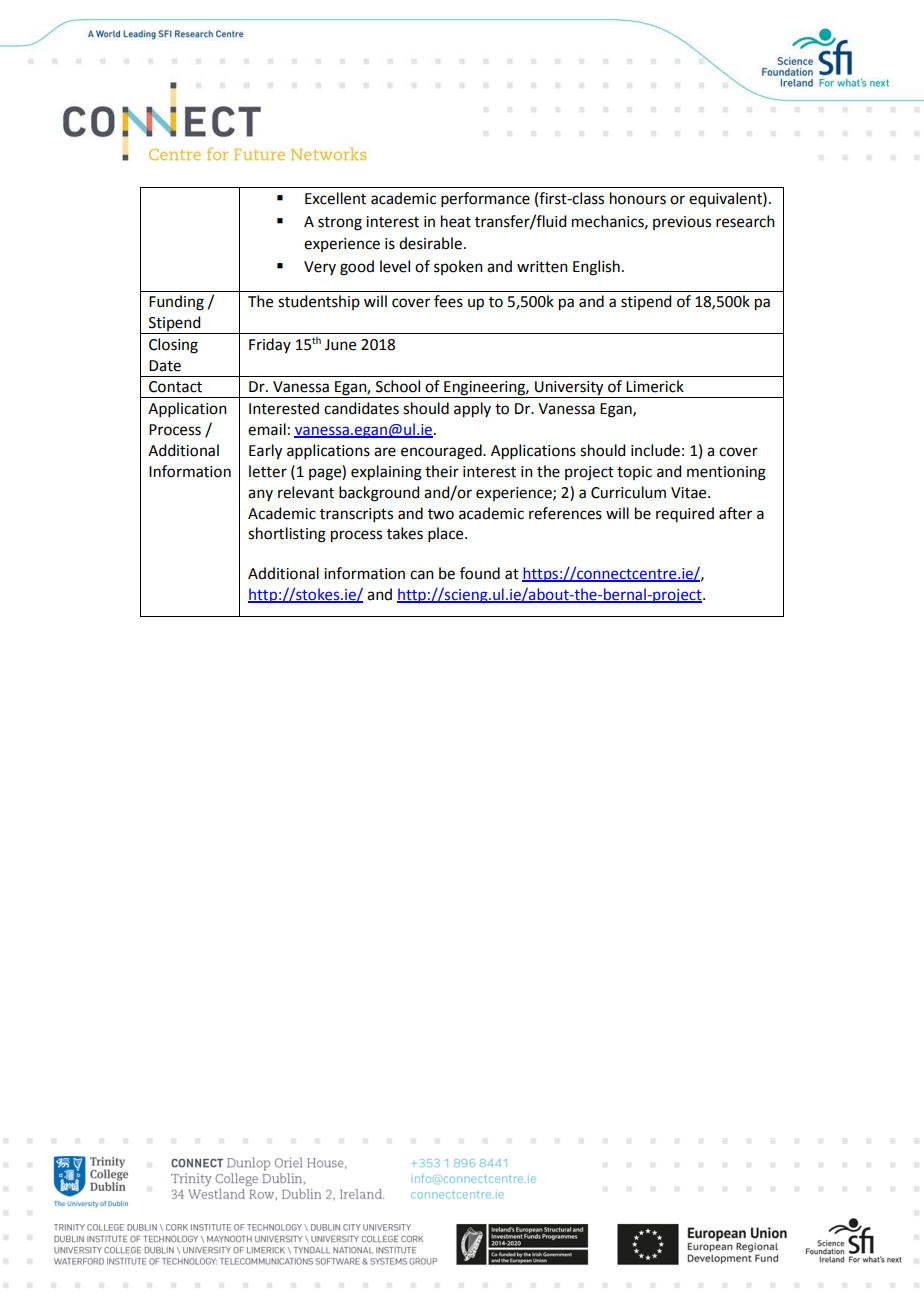  I want to click on apply, so click(472, 410).
